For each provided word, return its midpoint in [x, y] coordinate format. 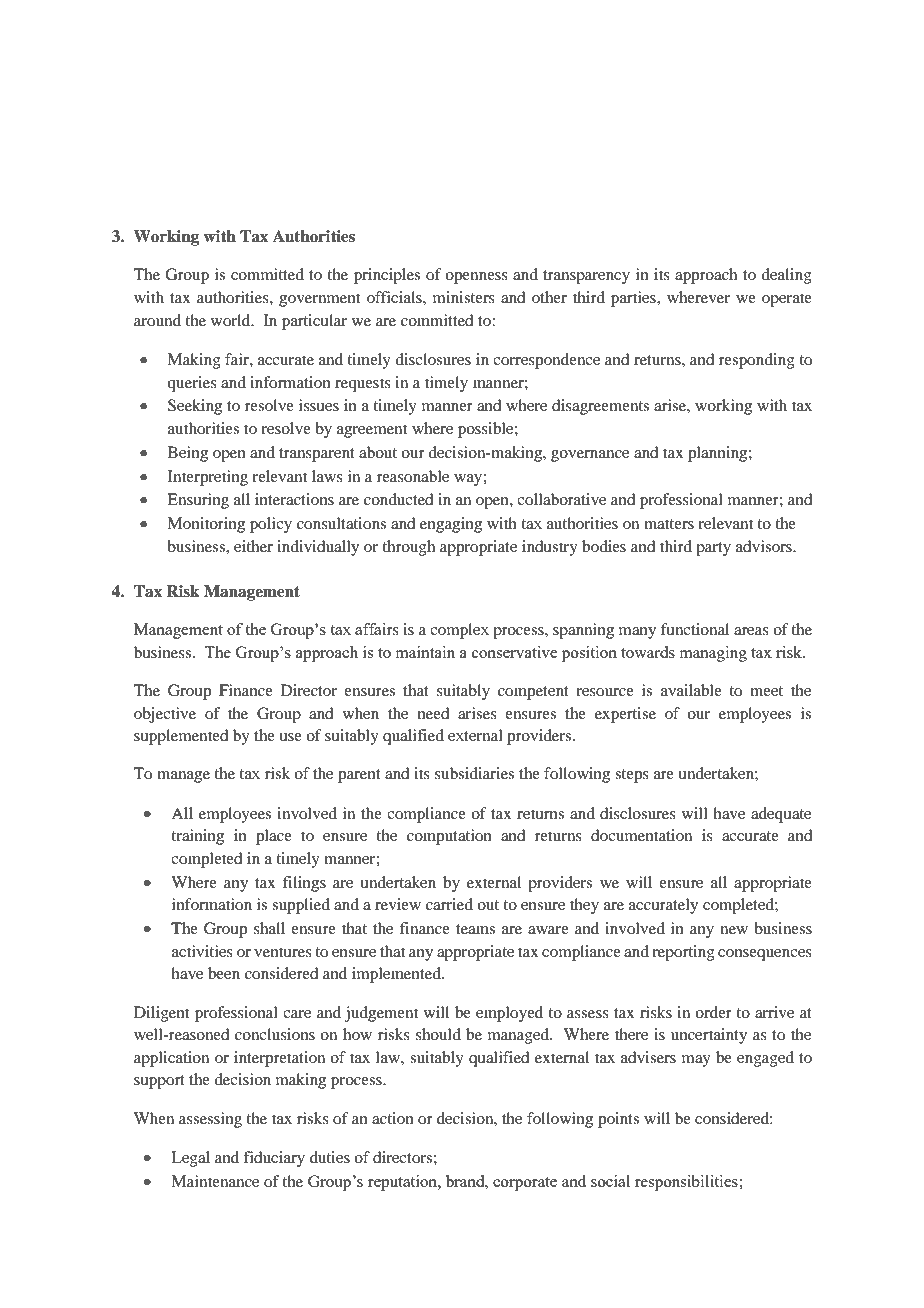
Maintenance [215, 1181]
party [713, 549]
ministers [464, 297]
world [232, 320]
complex [459, 631]
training [197, 837]
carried [449, 904]
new [734, 930]
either [253, 546]
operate [787, 300]
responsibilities [687, 1183]
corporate [525, 1184]
